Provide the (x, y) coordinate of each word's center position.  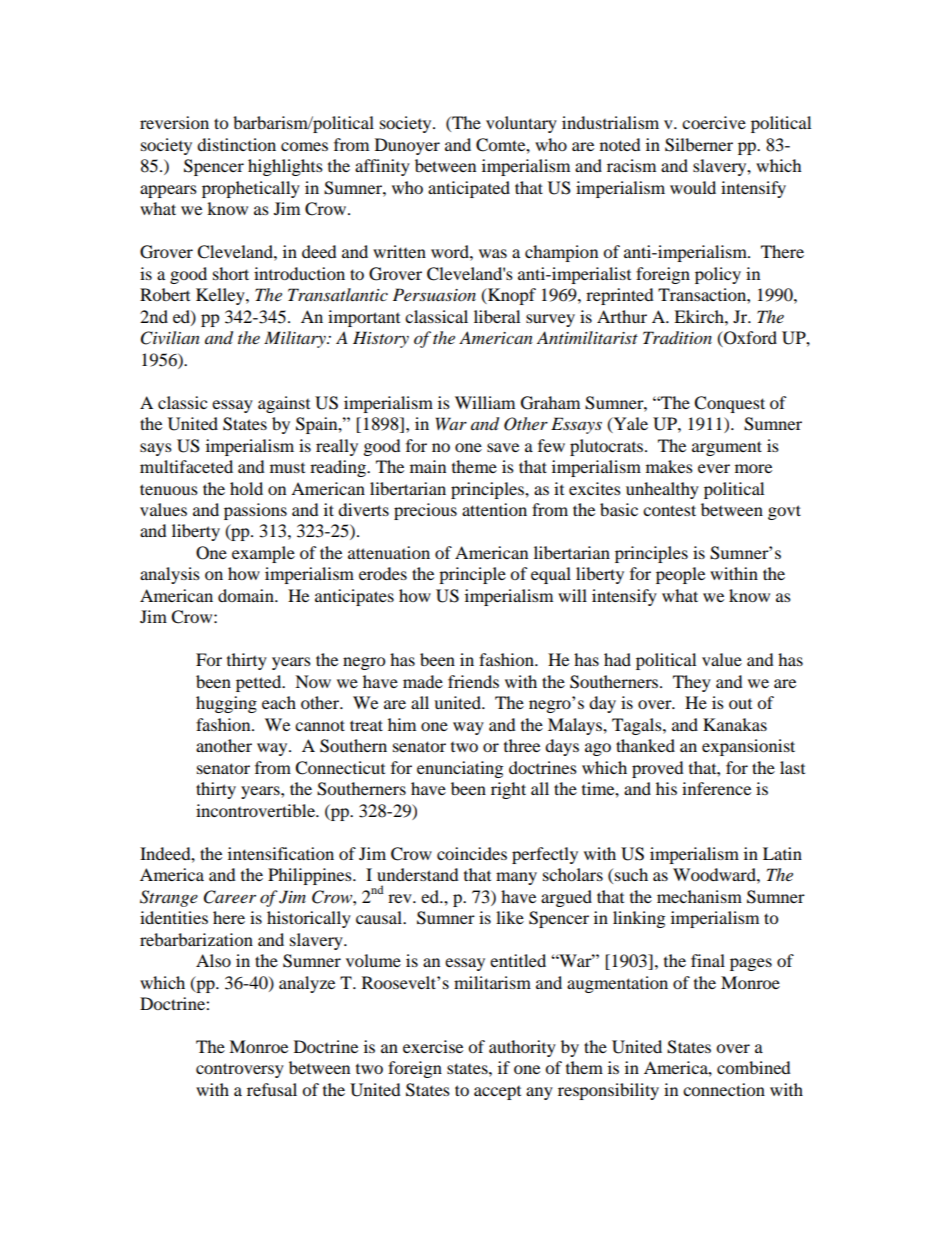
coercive (714, 122)
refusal (272, 1089)
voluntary (521, 124)
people (680, 575)
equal (551, 575)
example (263, 554)
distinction (236, 144)
